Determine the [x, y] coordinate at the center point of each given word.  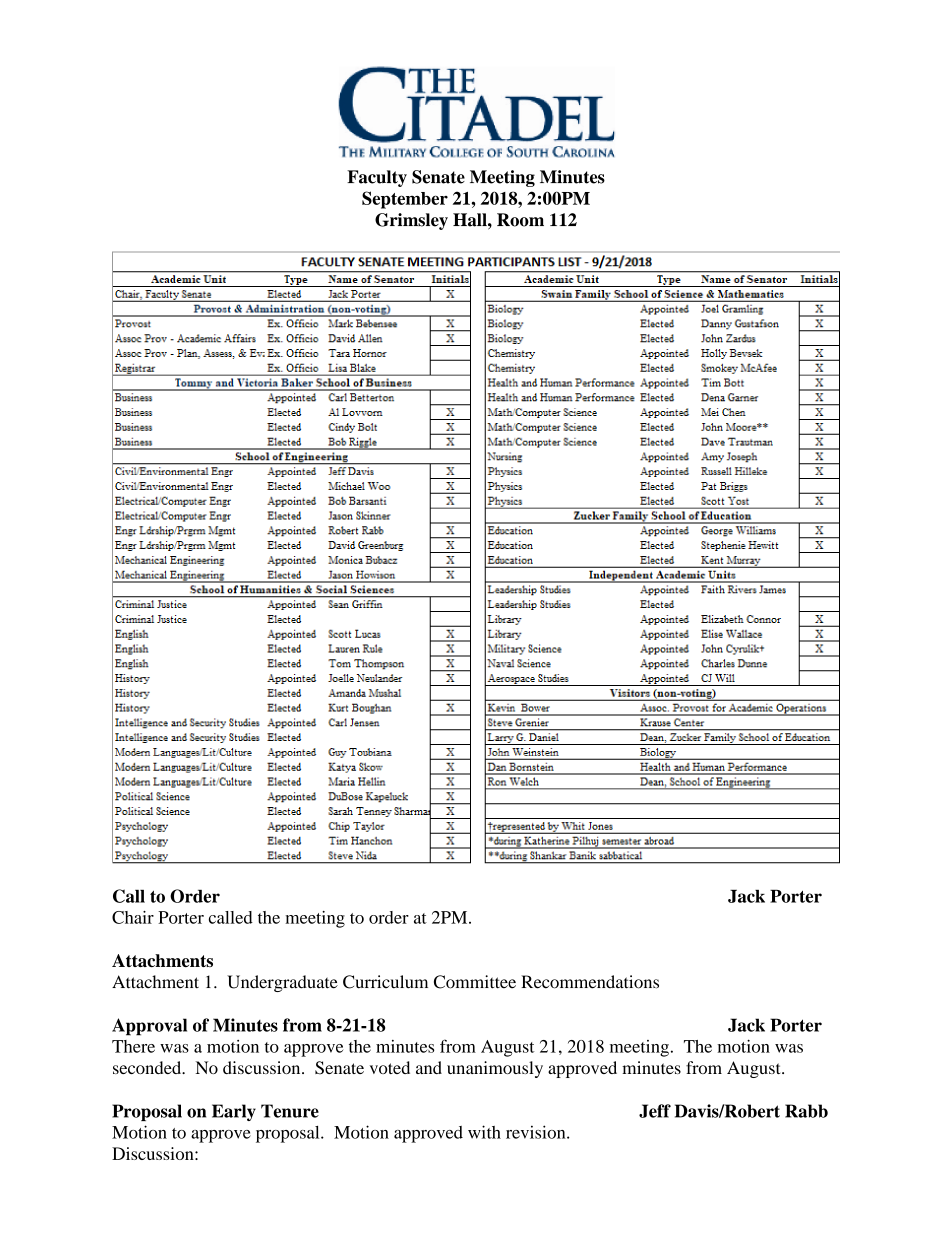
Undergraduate [282, 983]
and [429, 1067]
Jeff [655, 1111]
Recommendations [590, 982]
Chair [133, 917]
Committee [475, 982]
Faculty [377, 178]
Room [520, 220]
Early [234, 1112]
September [405, 200]
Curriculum [385, 982]
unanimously [495, 1069]
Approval [149, 1027]
